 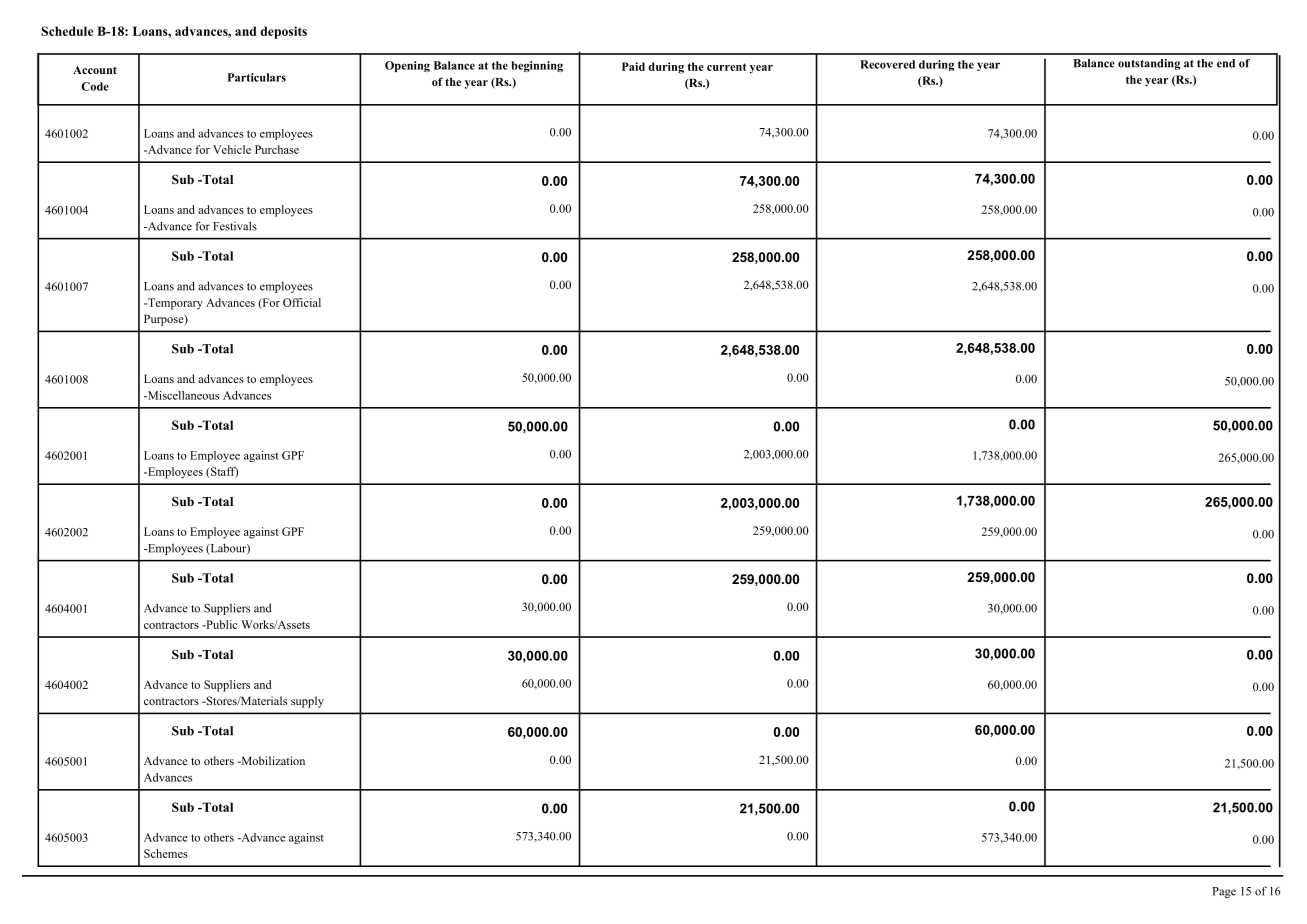 What do you see at coordinates (166, 853) in the document?
I see `Schemes` at bounding box center [166, 853].
